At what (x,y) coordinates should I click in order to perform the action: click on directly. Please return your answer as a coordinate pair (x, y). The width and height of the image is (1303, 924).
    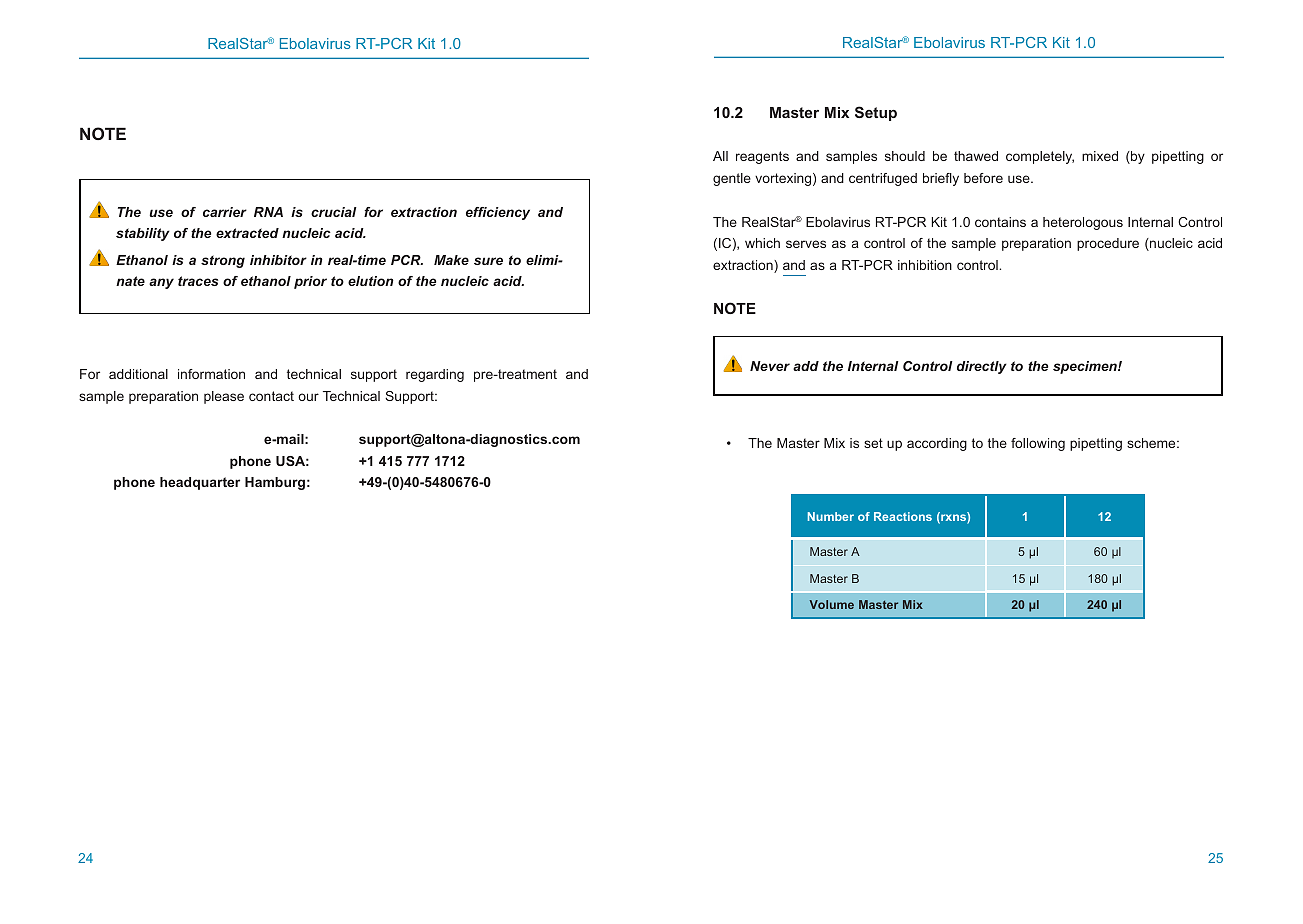
    Looking at the image, I should click on (982, 367).
